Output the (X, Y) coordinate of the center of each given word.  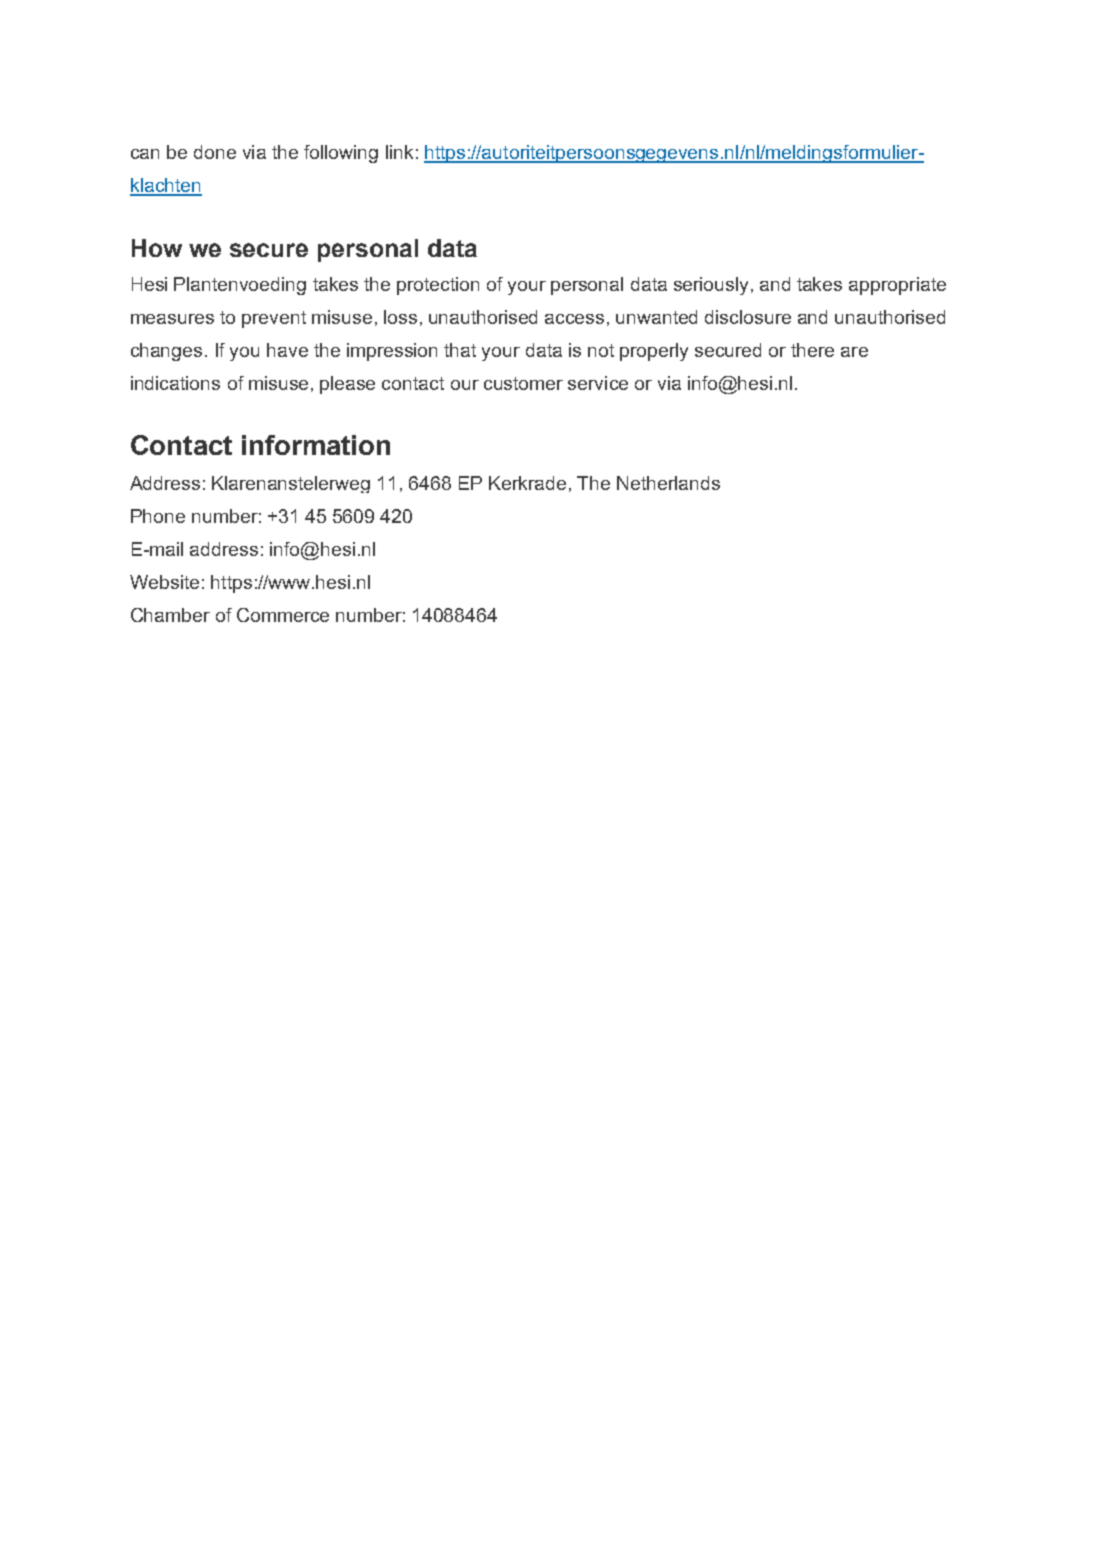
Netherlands (668, 483)
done (215, 152)
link (399, 152)
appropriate (897, 286)
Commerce (283, 615)
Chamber (170, 615)
